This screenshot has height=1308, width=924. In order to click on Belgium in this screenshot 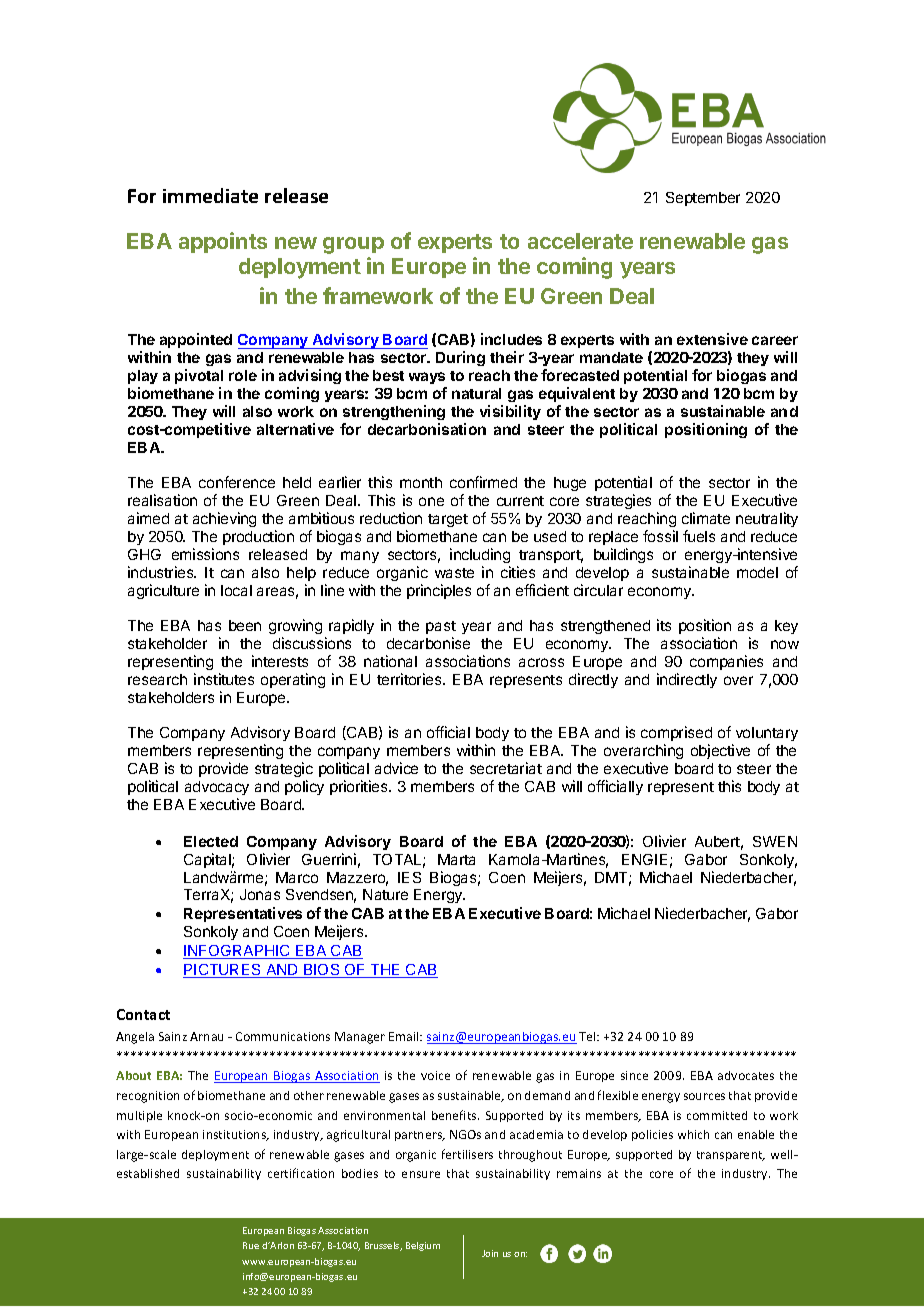, I will do `click(423, 1246)`.
